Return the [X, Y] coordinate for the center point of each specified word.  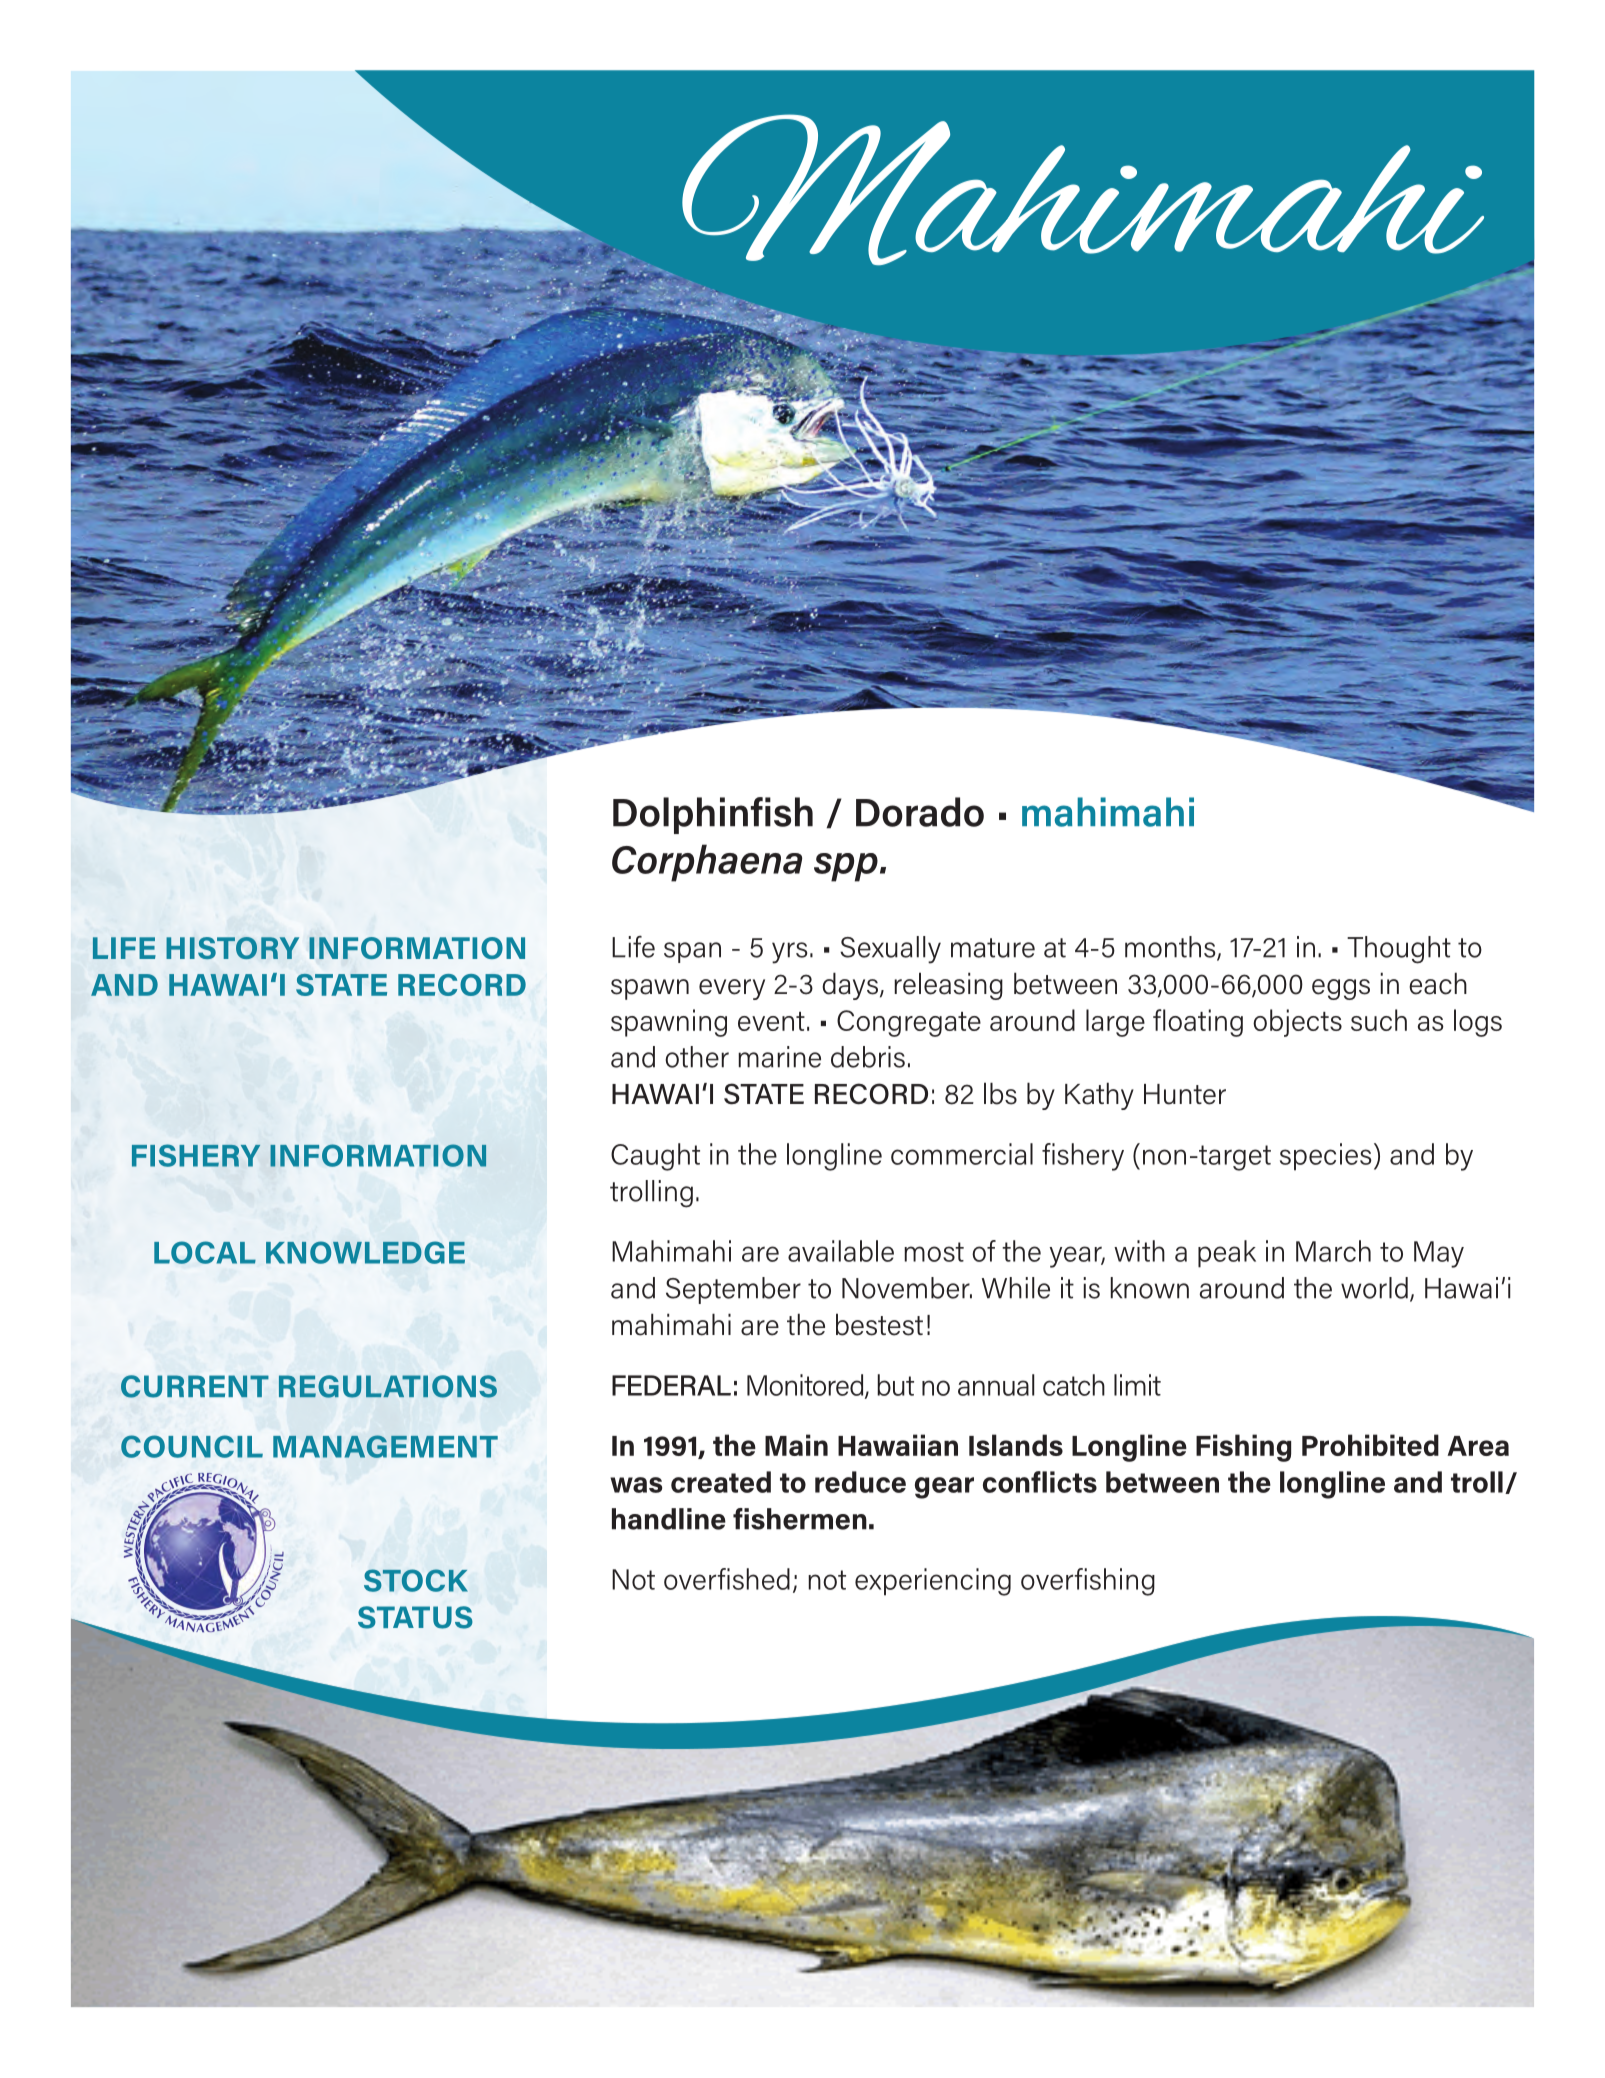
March [1333, 1251]
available [841, 1251]
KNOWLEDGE [365, 1252]
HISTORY [232, 948]
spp [846, 867]
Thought [1399, 950]
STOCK [416, 1580]
